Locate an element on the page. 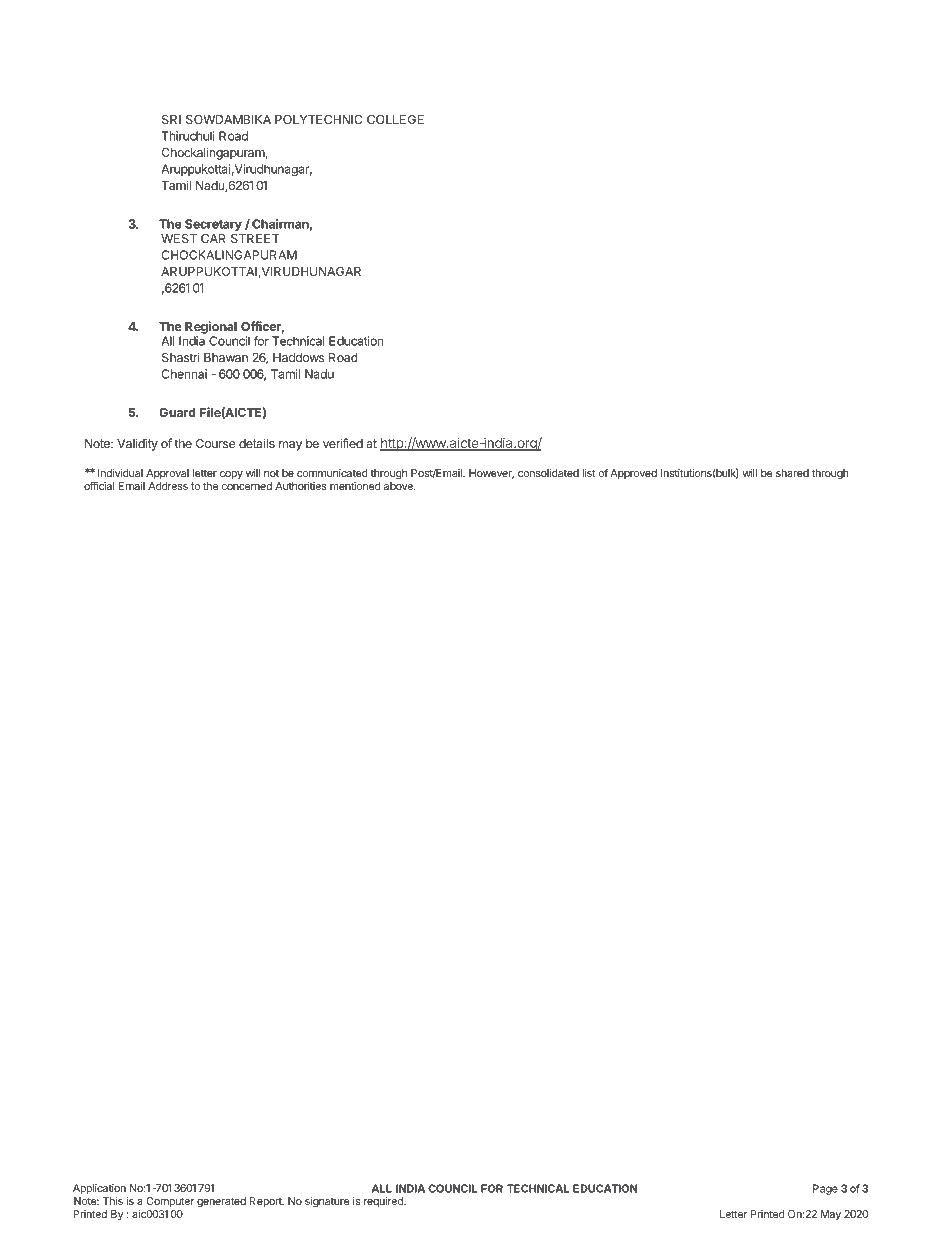 This page has height=1233, width=952. consolidated is located at coordinates (548, 473).
